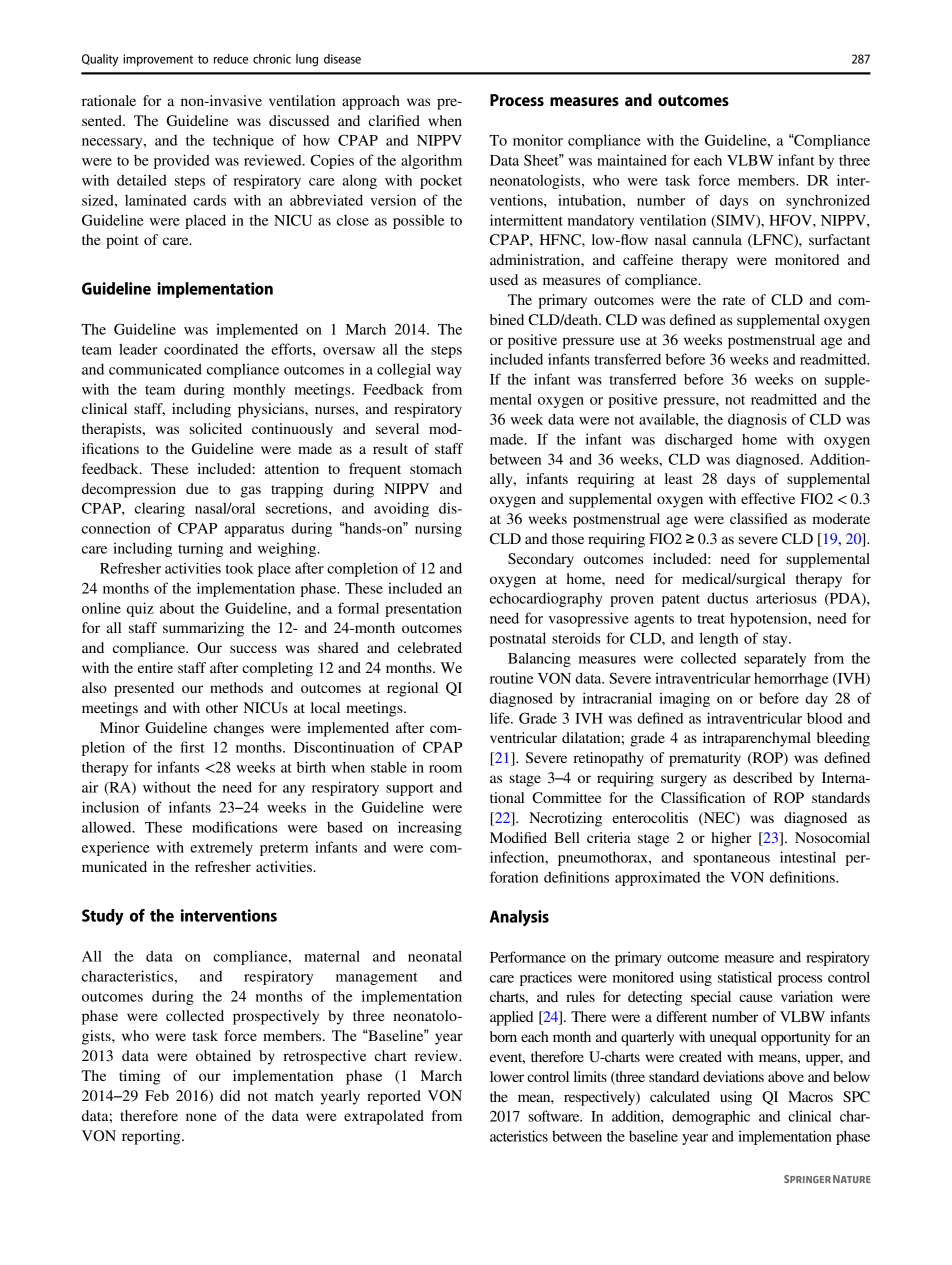 This image has height=1265, width=952. Describe the element at coordinates (791, 680) in the image. I see `hemorrhage` at that location.
